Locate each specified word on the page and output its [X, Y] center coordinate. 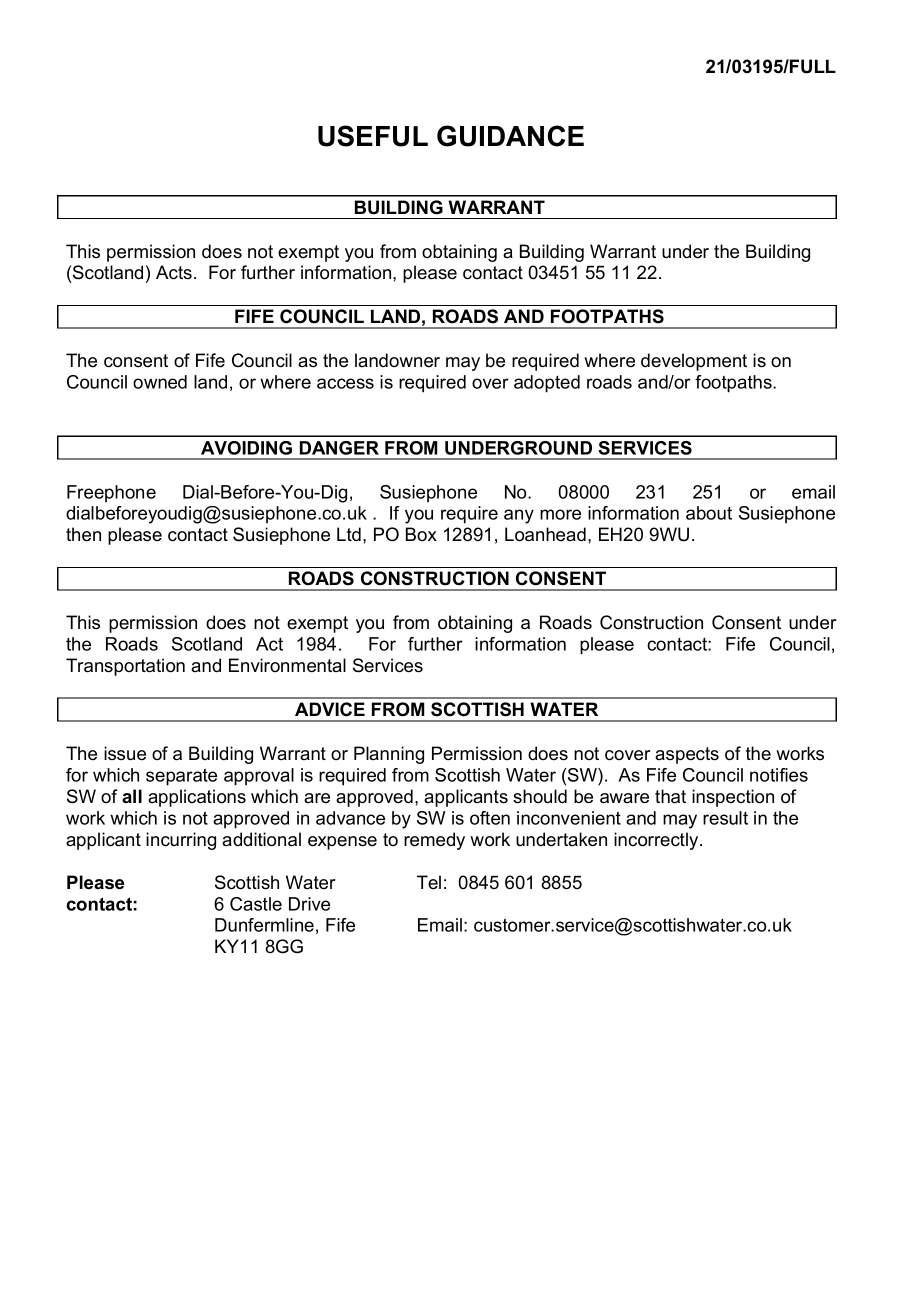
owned [160, 382]
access [345, 383]
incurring [181, 841]
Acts [174, 272]
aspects [687, 755]
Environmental [287, 665]
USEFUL [373, 136]
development [694, 362]
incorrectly [657, 841]
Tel [429, 882]
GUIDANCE [510, 136]
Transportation [125, 667]
